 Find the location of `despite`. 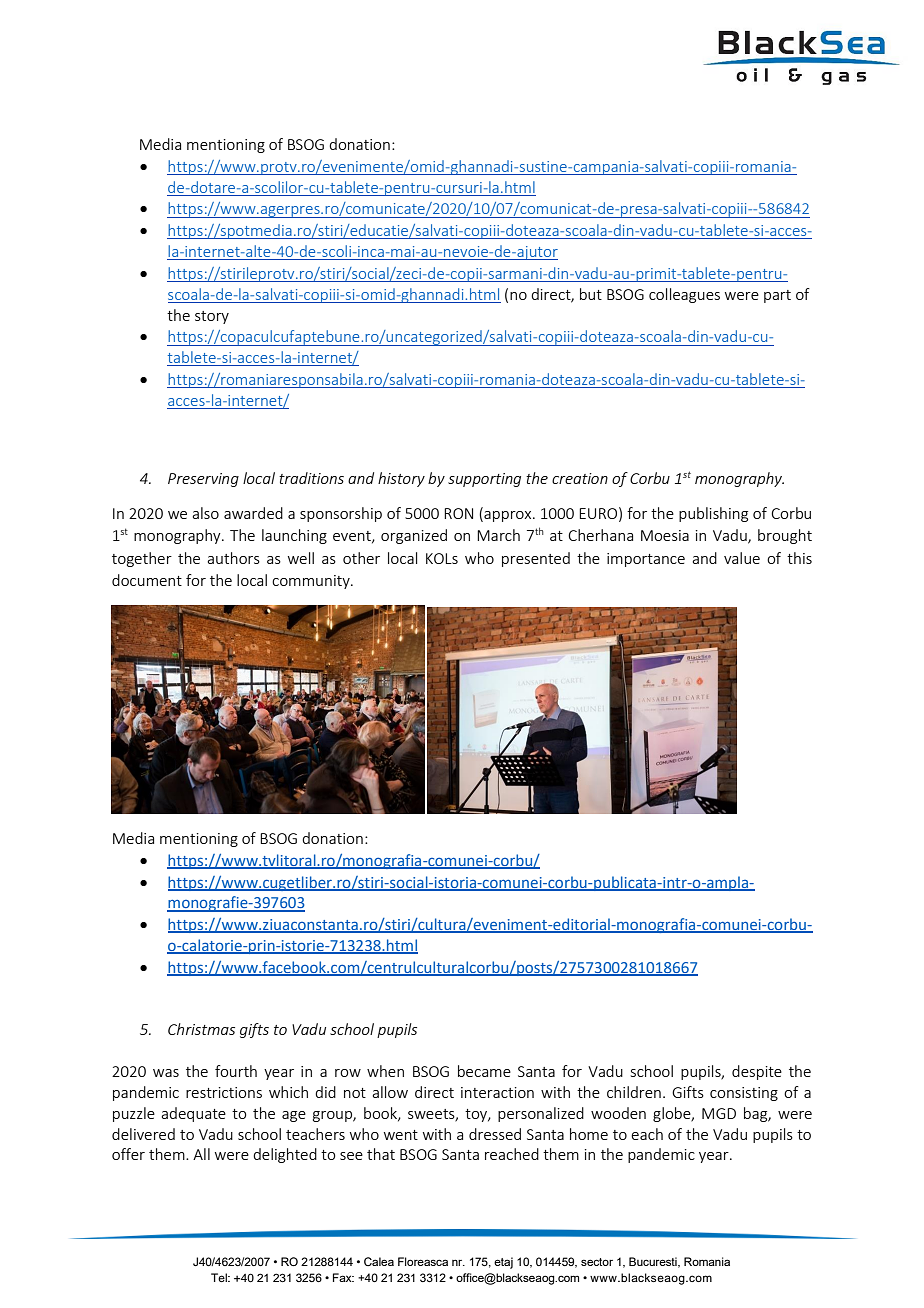

despite is located at coordinates (757, 1072).
